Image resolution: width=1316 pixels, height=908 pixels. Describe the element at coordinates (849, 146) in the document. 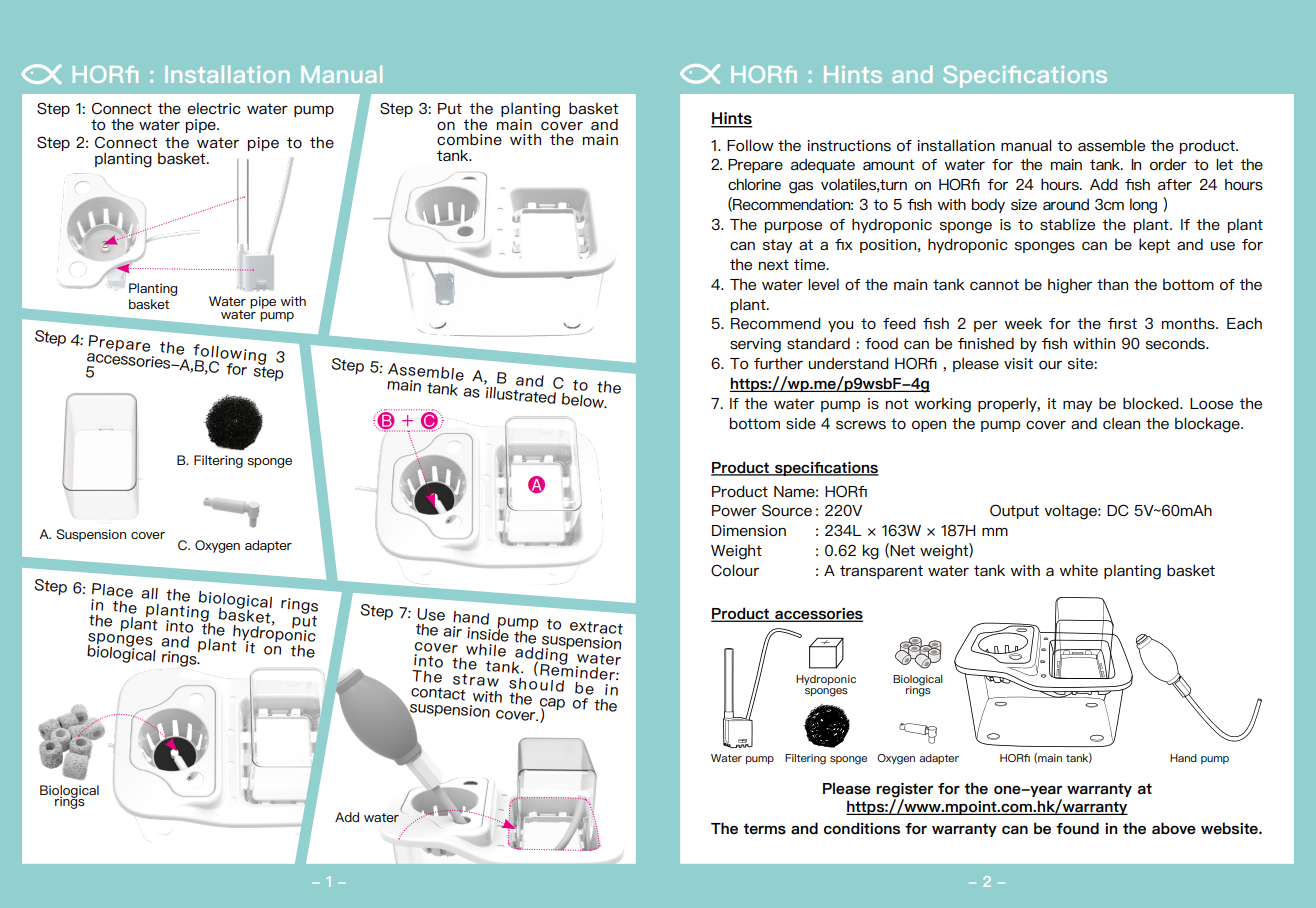

I see `instructions` at that location.
